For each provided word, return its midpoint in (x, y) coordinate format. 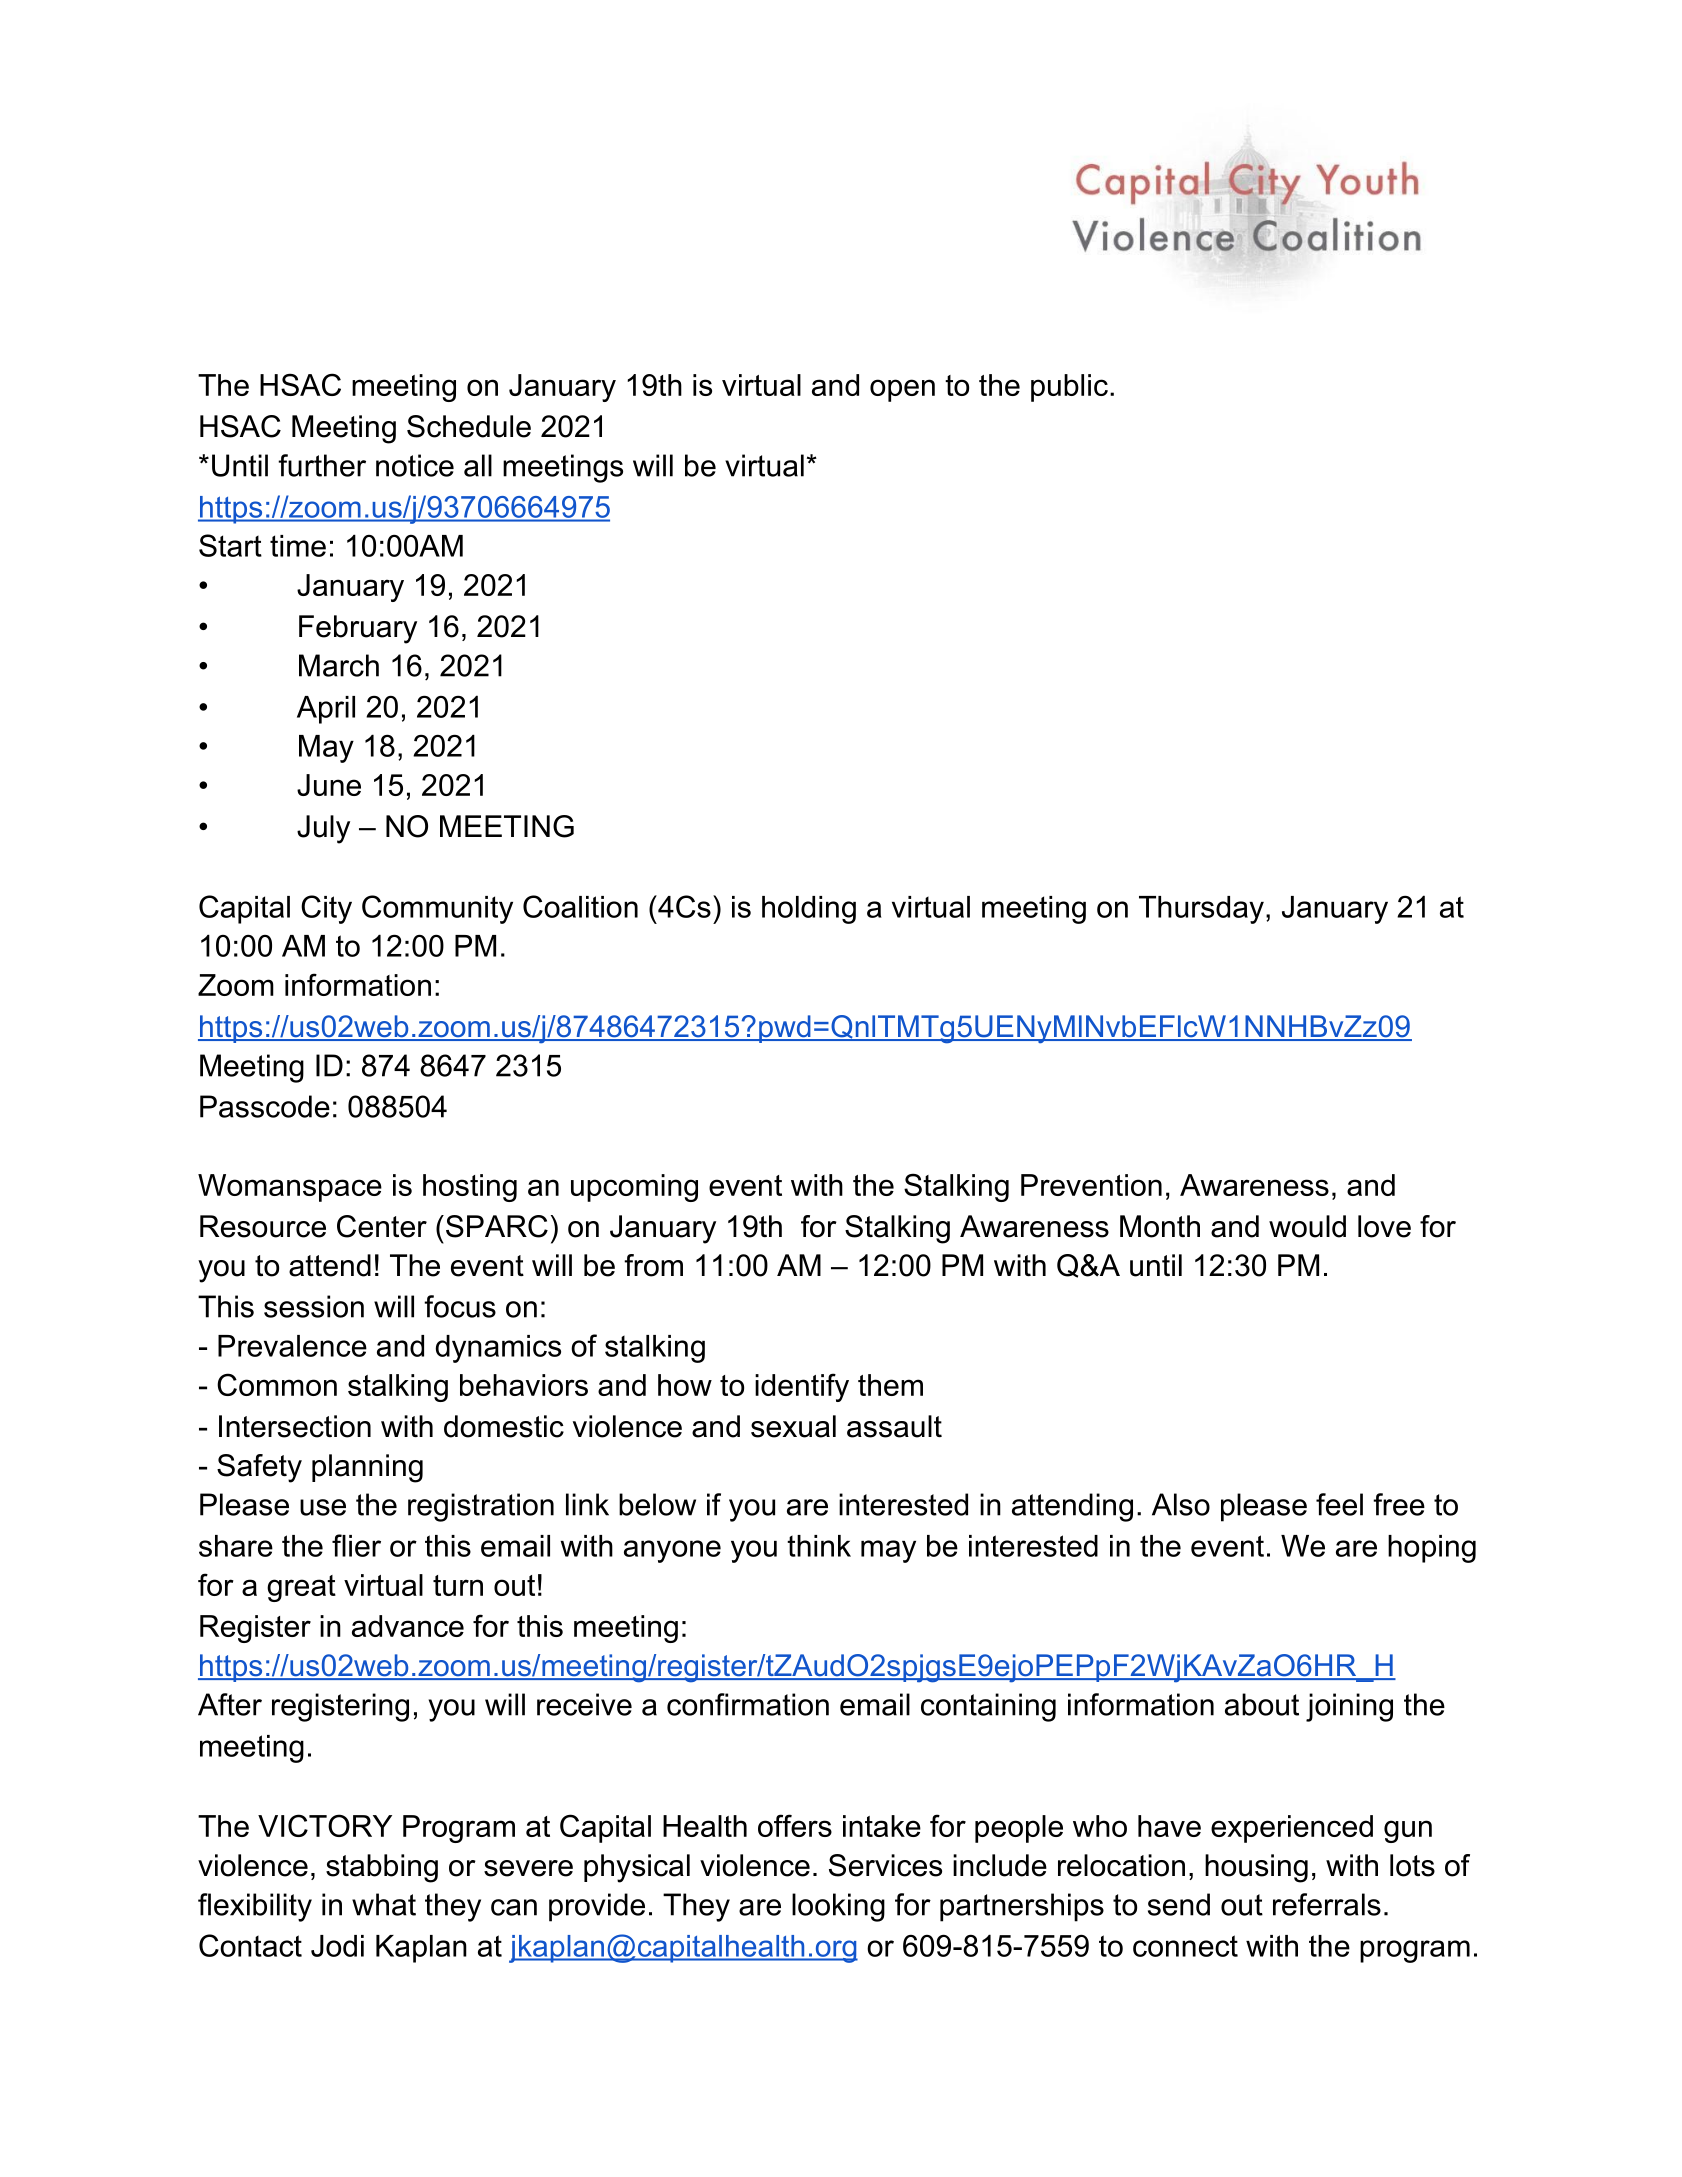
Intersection (295, 1426)
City (326, 909)
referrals (1327, 1904)
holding (809, 910)
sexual (793, 1426)
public (1069, 388)
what (384, 1904)
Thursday (1201, 910)
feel (1339, 1504)
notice (415, 465)
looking (838, 1907)
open (902, 390)
